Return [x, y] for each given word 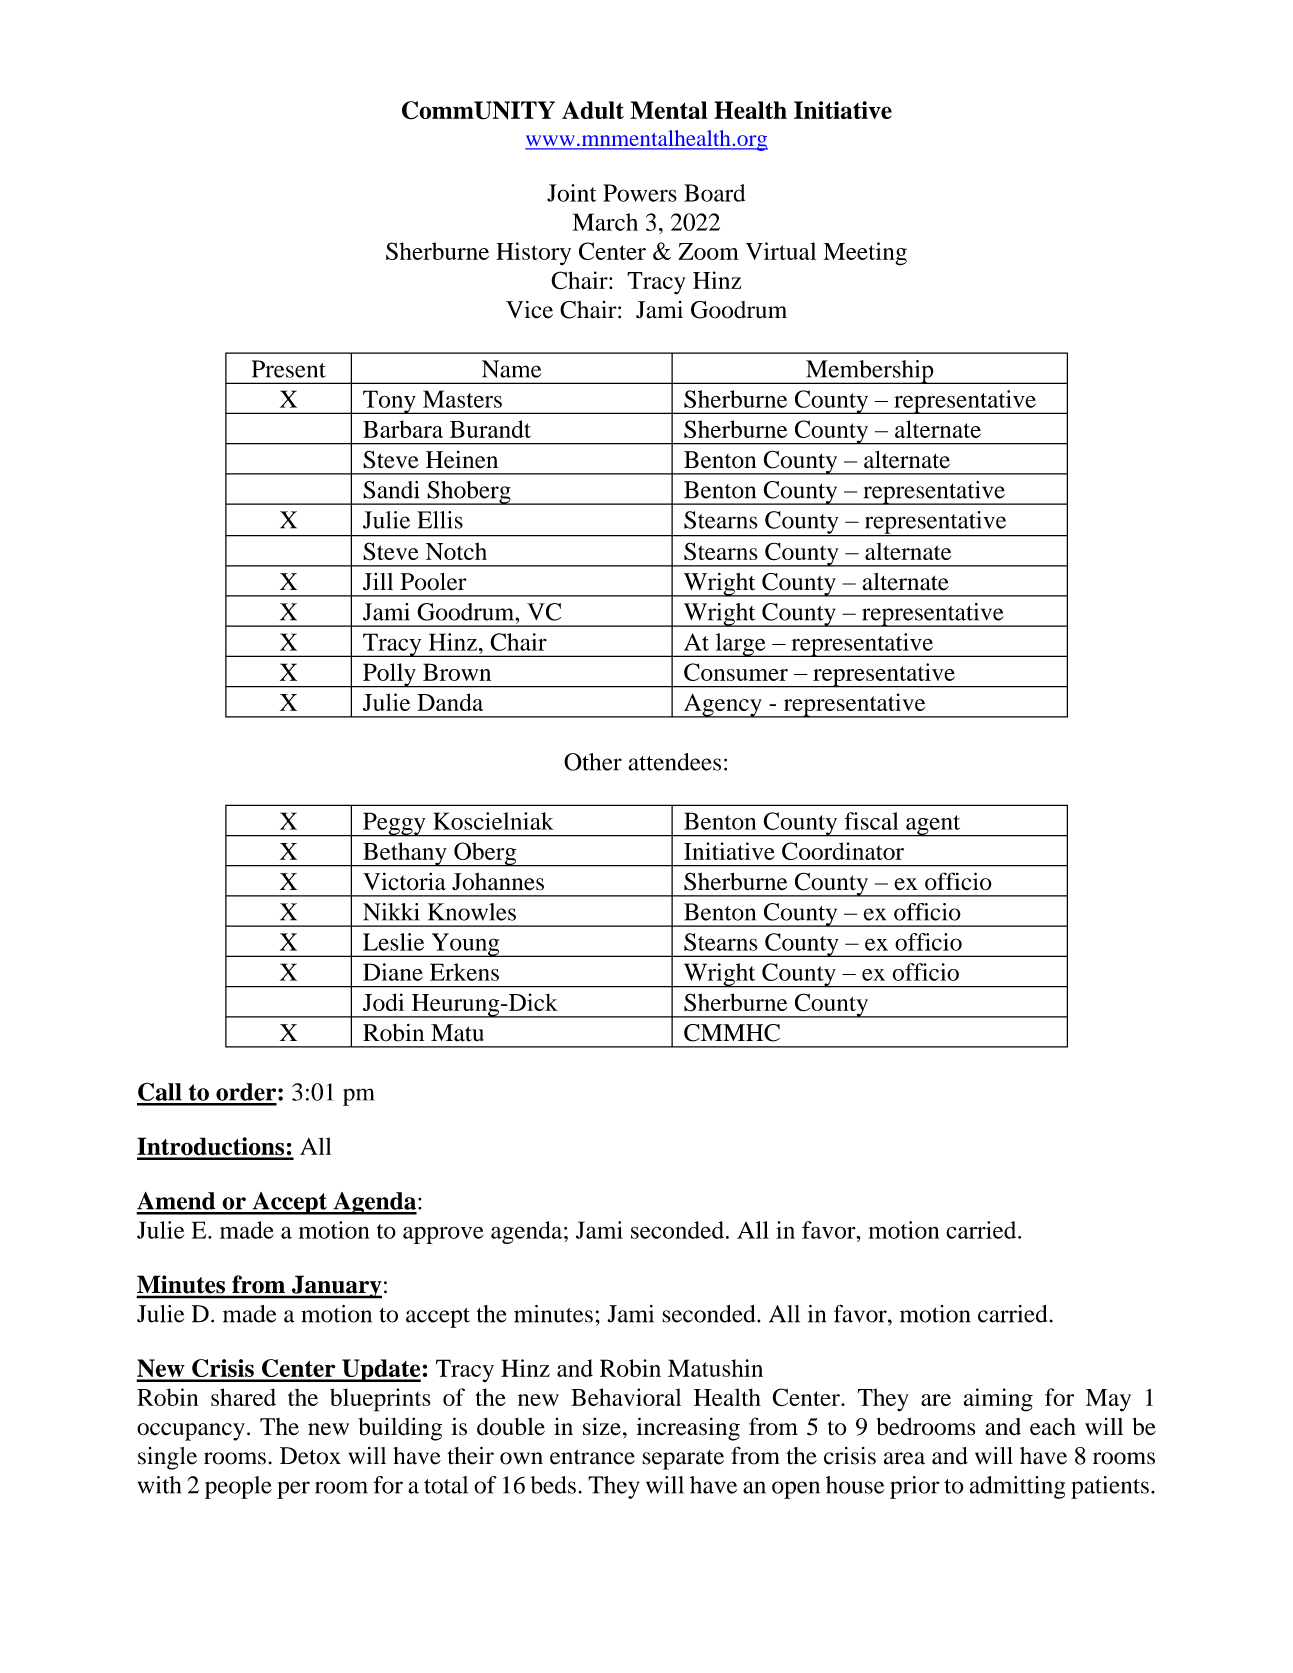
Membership [870, 372]
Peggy [394, 824]
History [533, 253]
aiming [998, 1400]
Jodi [383, 1002]
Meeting [865, 254]
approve [443, 1235]
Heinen [462, 459]
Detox [310, 1456]
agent [933, 826]
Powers [640, 193]
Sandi [391, 490]
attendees [675, 762]
